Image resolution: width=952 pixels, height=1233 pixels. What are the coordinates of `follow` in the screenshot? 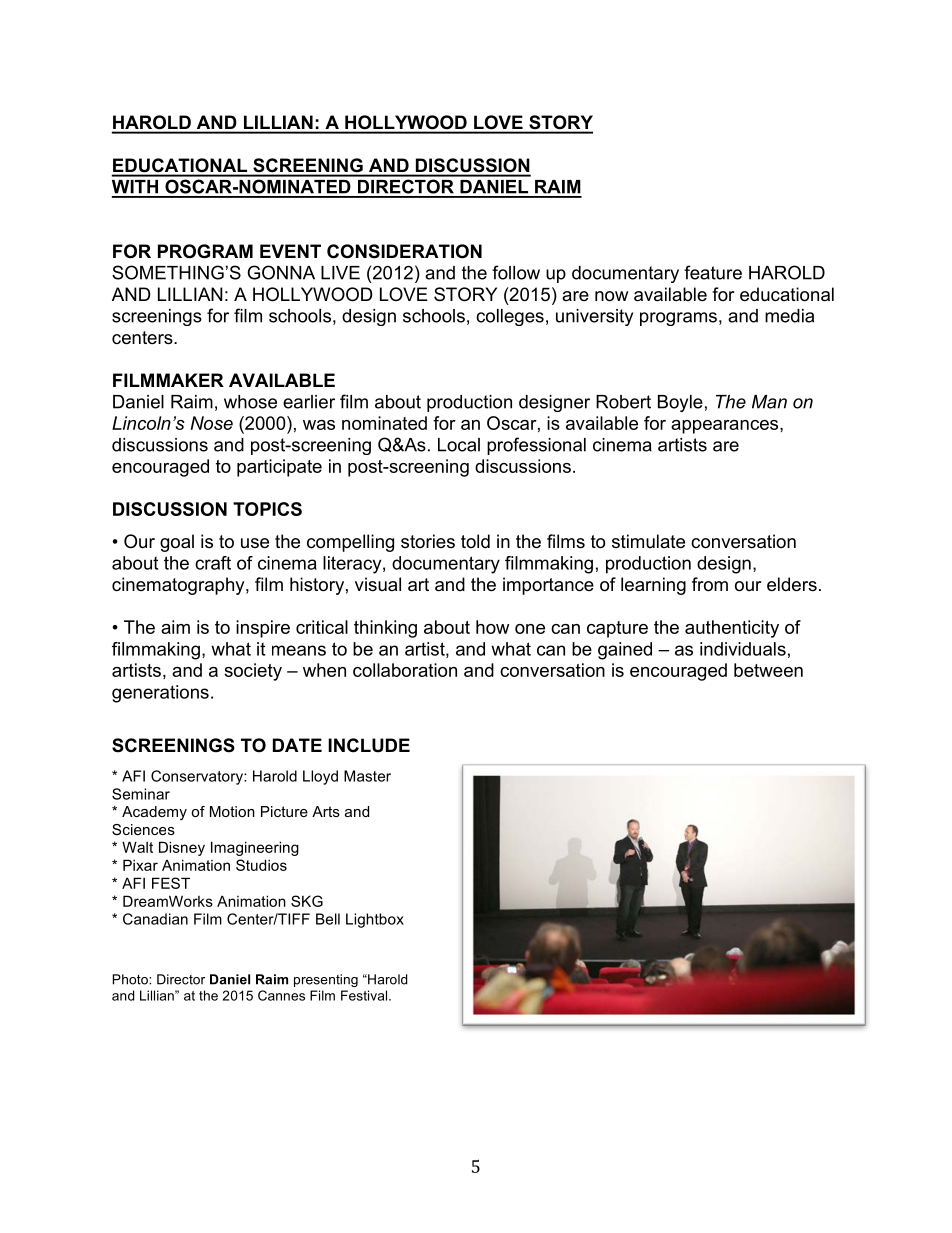 It's located at (516, 272).
